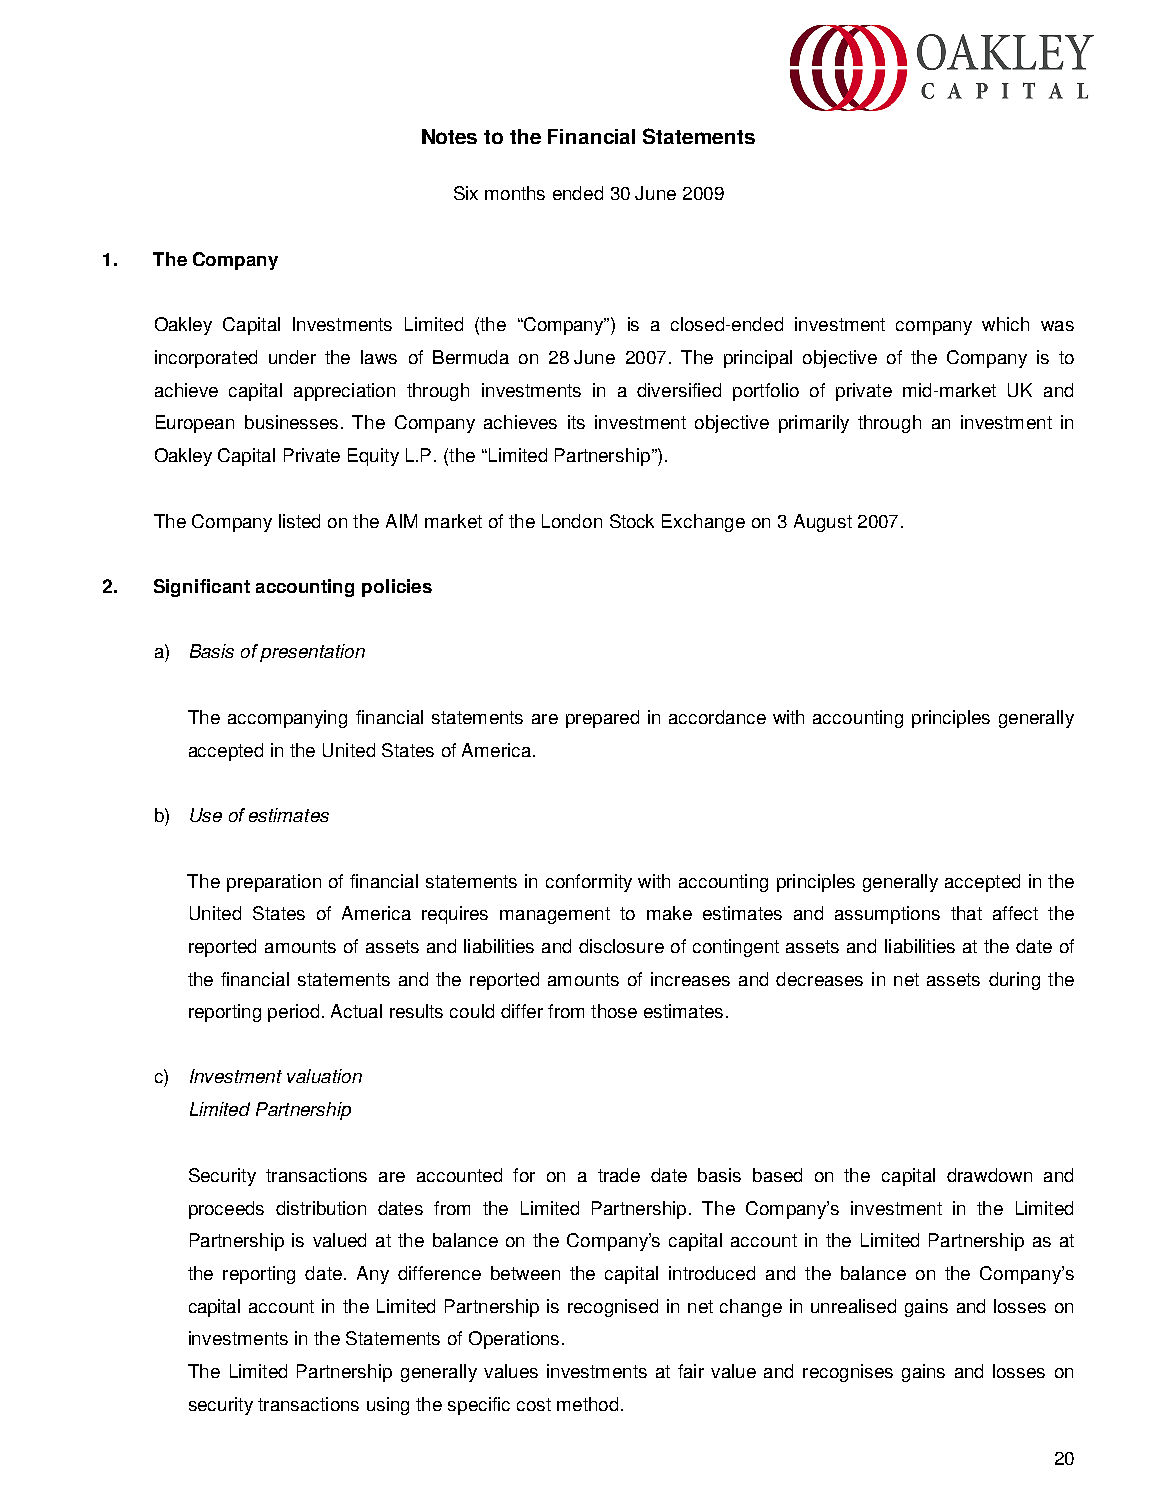  I want to click on that, so click(966, 913).
